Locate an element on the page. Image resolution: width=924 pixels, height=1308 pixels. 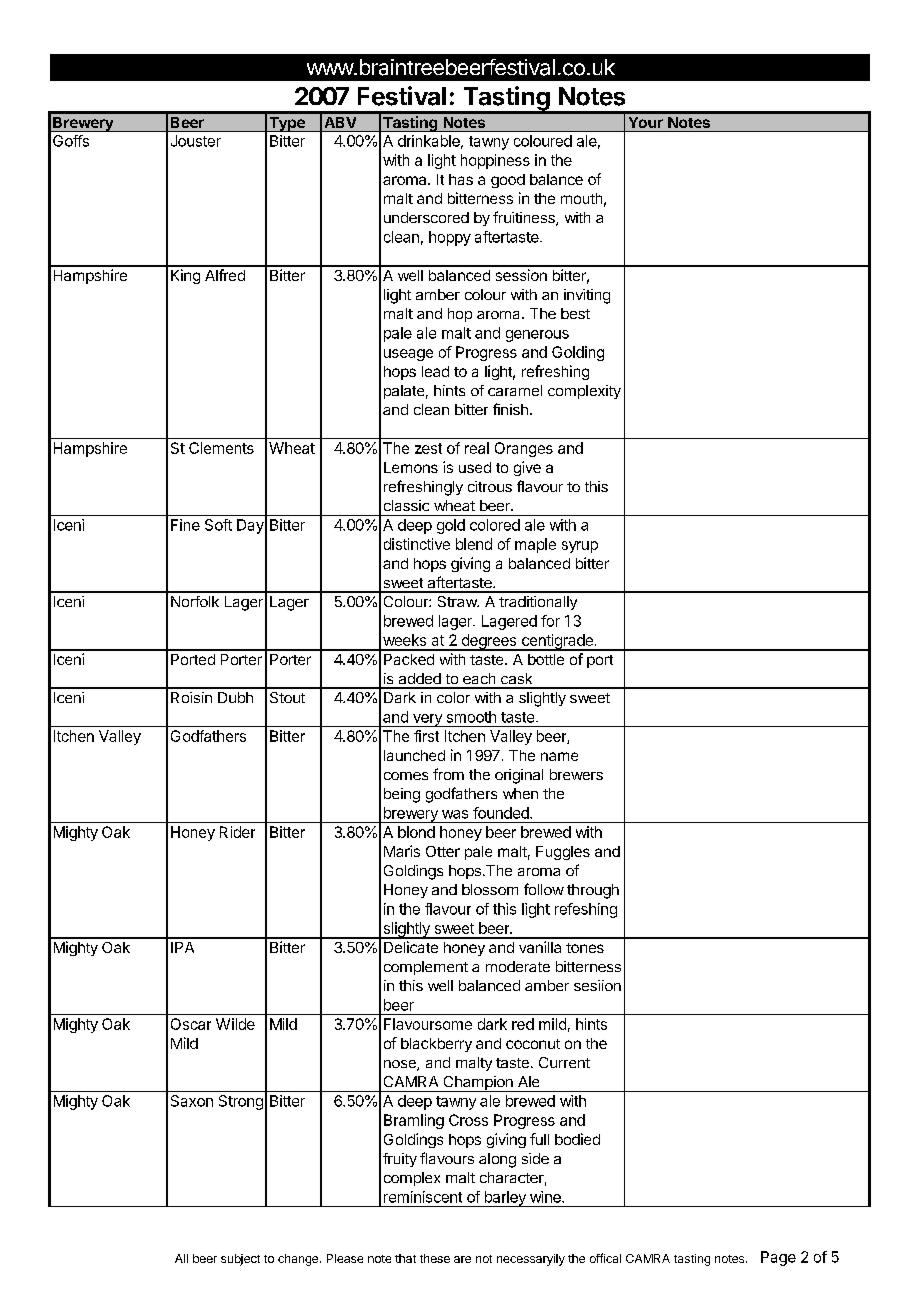
has is located at coordinates (461, 179).
